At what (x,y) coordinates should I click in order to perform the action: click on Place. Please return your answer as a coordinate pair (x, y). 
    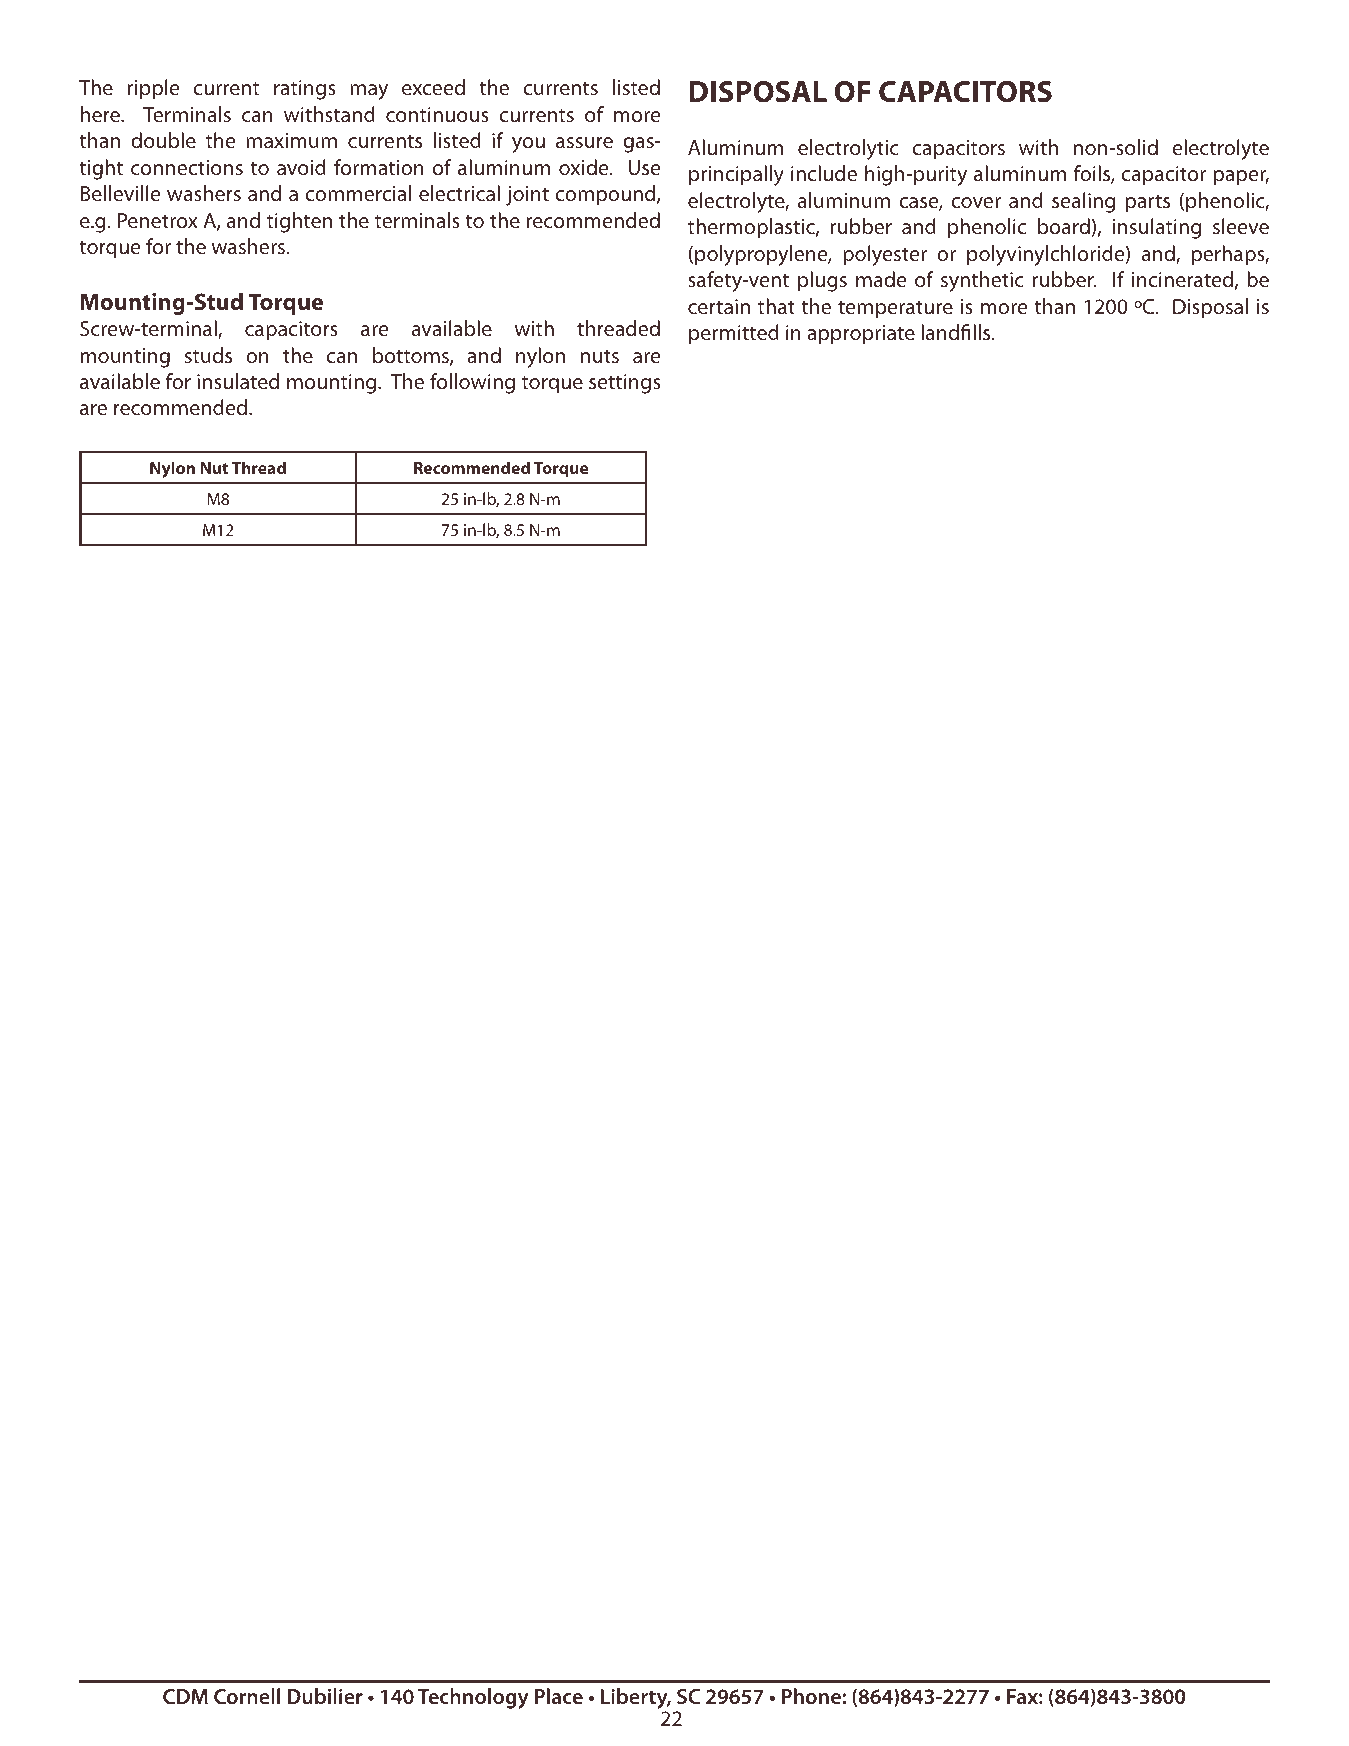
    Looking at the image, I should click on (559, 1696).
